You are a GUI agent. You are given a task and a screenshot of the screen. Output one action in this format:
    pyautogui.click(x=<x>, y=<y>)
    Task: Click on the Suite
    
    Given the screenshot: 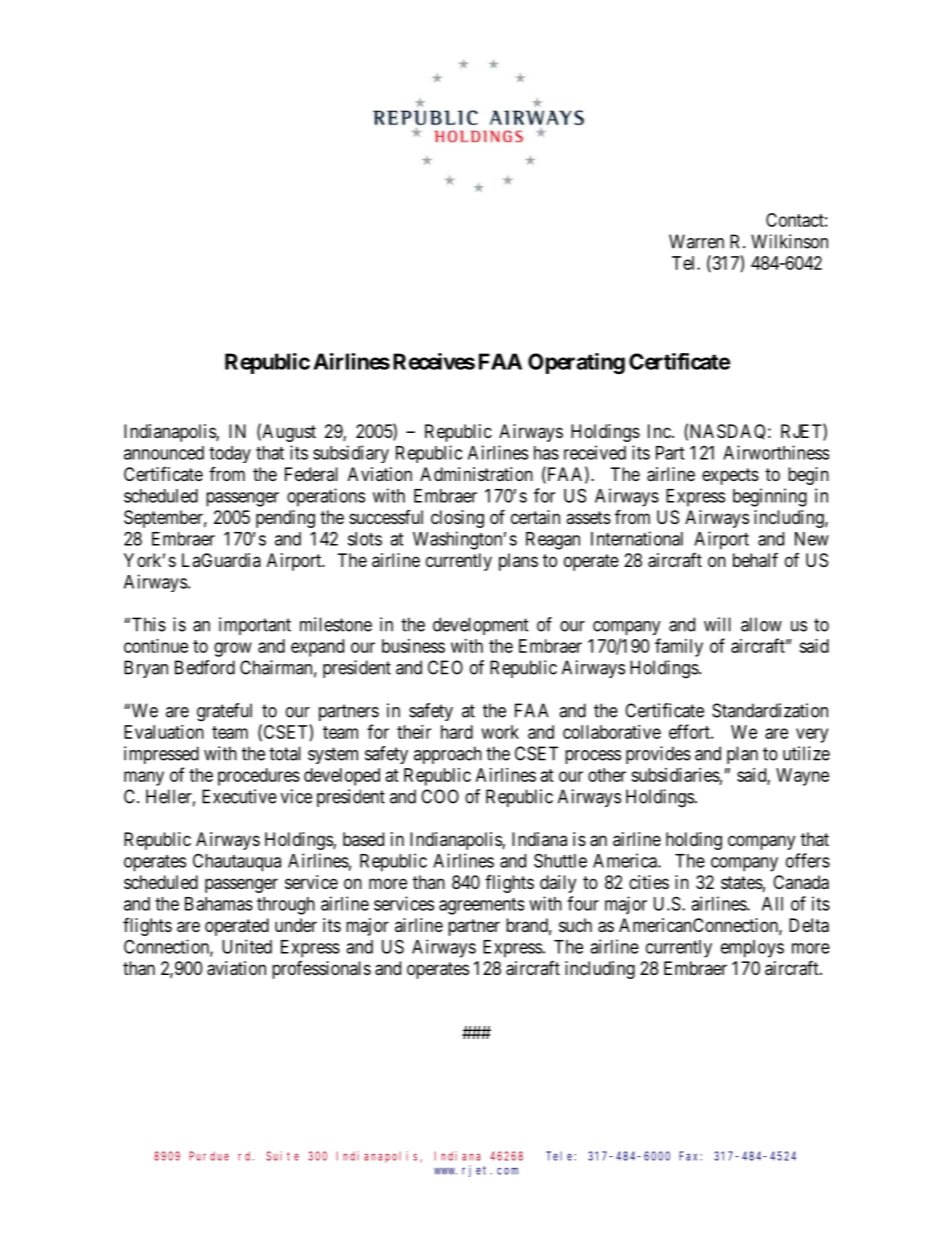 What is the action you would take?
    pyautogui.click(x=282, y=1156)
